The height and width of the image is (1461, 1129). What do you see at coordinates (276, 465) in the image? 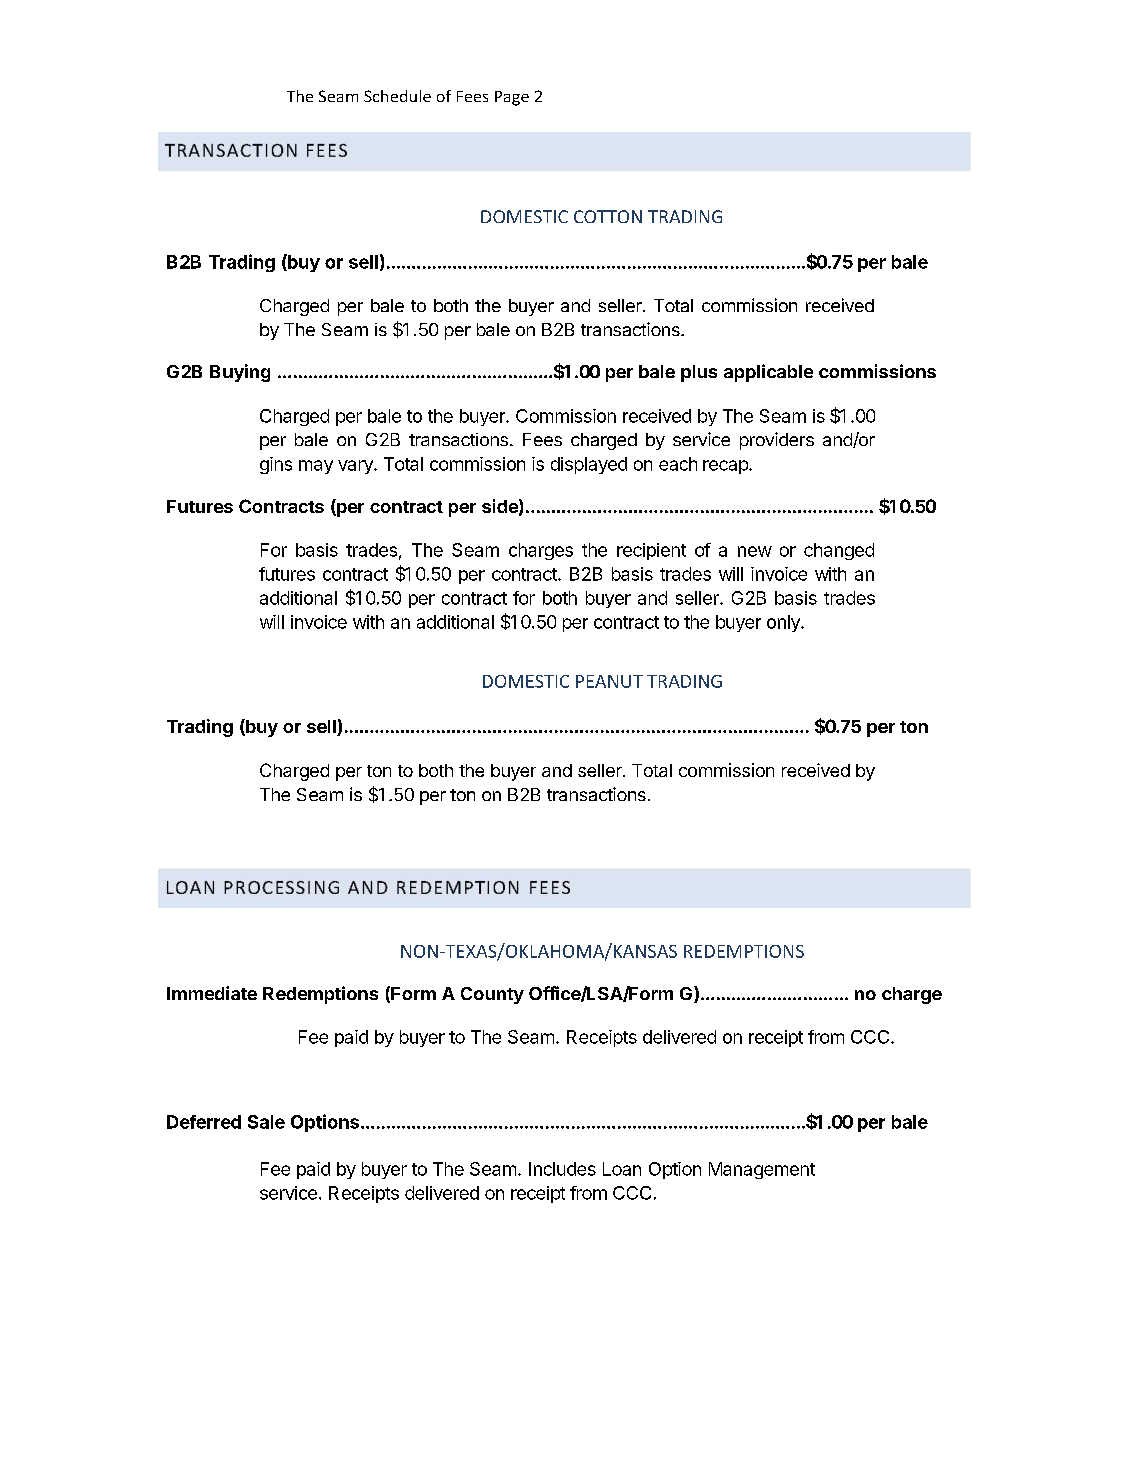
I see `gins` at bounding box center [276, 465].
